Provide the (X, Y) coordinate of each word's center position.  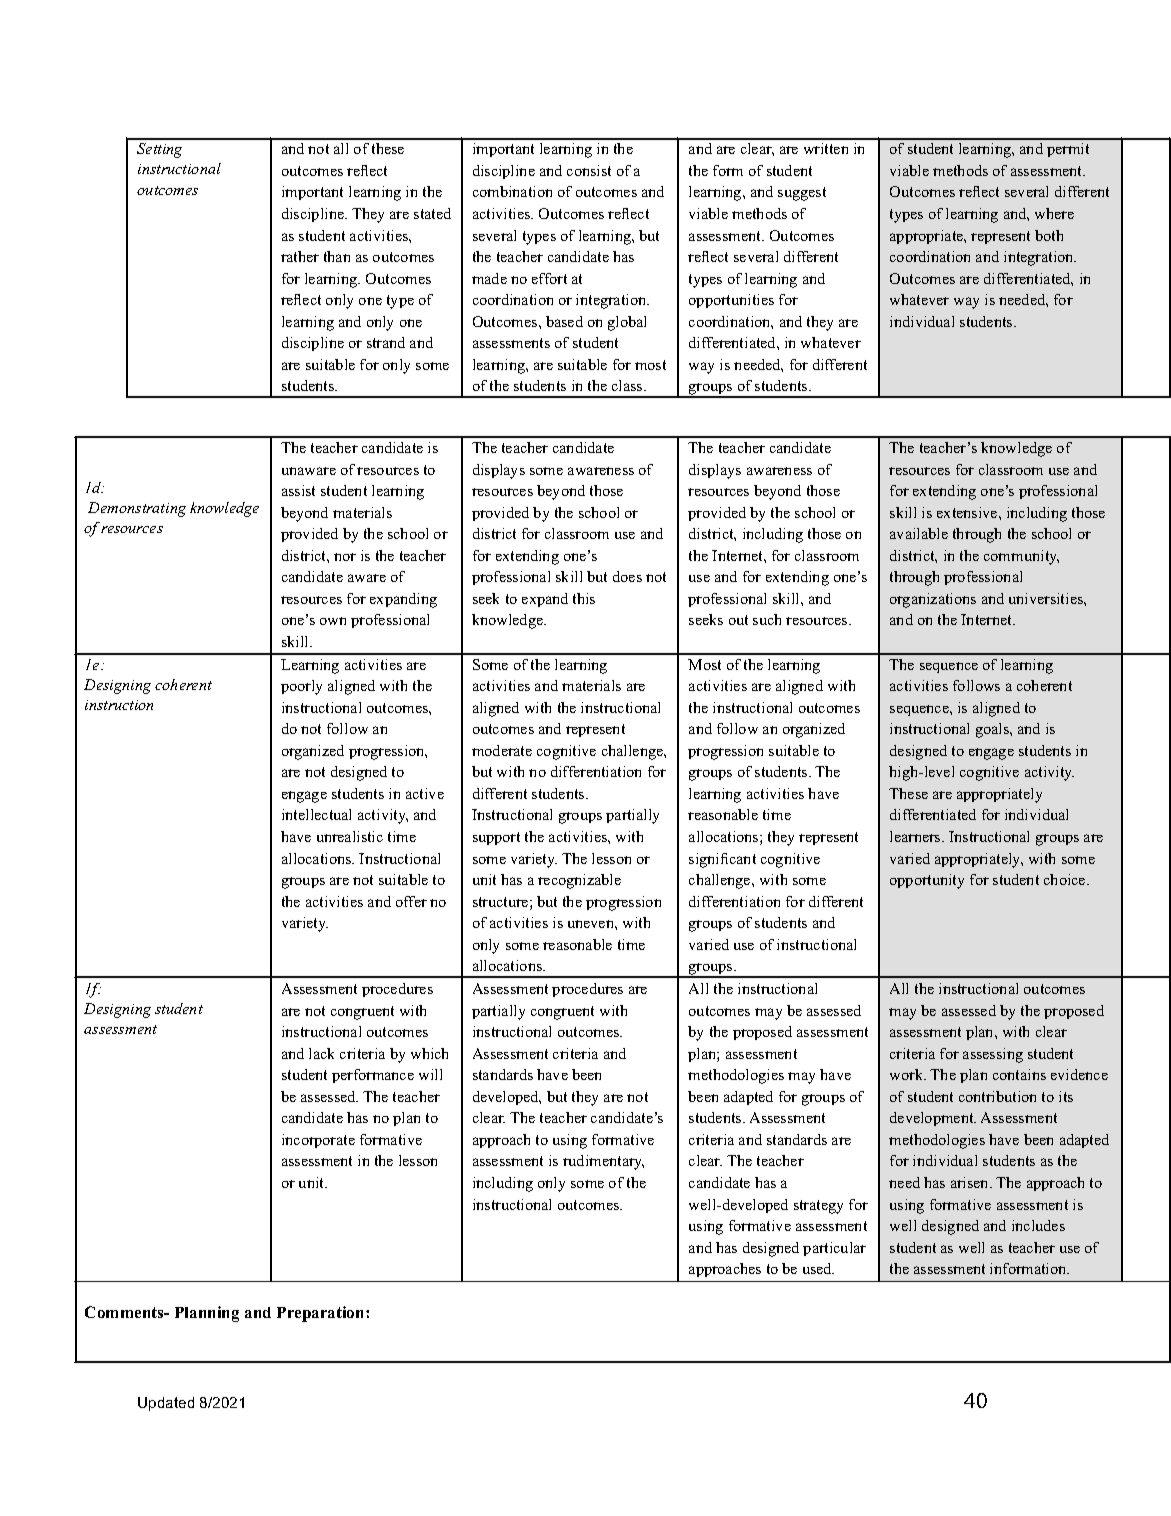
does (627, 576)
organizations (933, 600)
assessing (993, 1055)
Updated (166, 1404)
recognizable (579, 881)
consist (589, 170)
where (1054, 213)
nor (345, 557)
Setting (159, 150)
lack (321, 1053)
